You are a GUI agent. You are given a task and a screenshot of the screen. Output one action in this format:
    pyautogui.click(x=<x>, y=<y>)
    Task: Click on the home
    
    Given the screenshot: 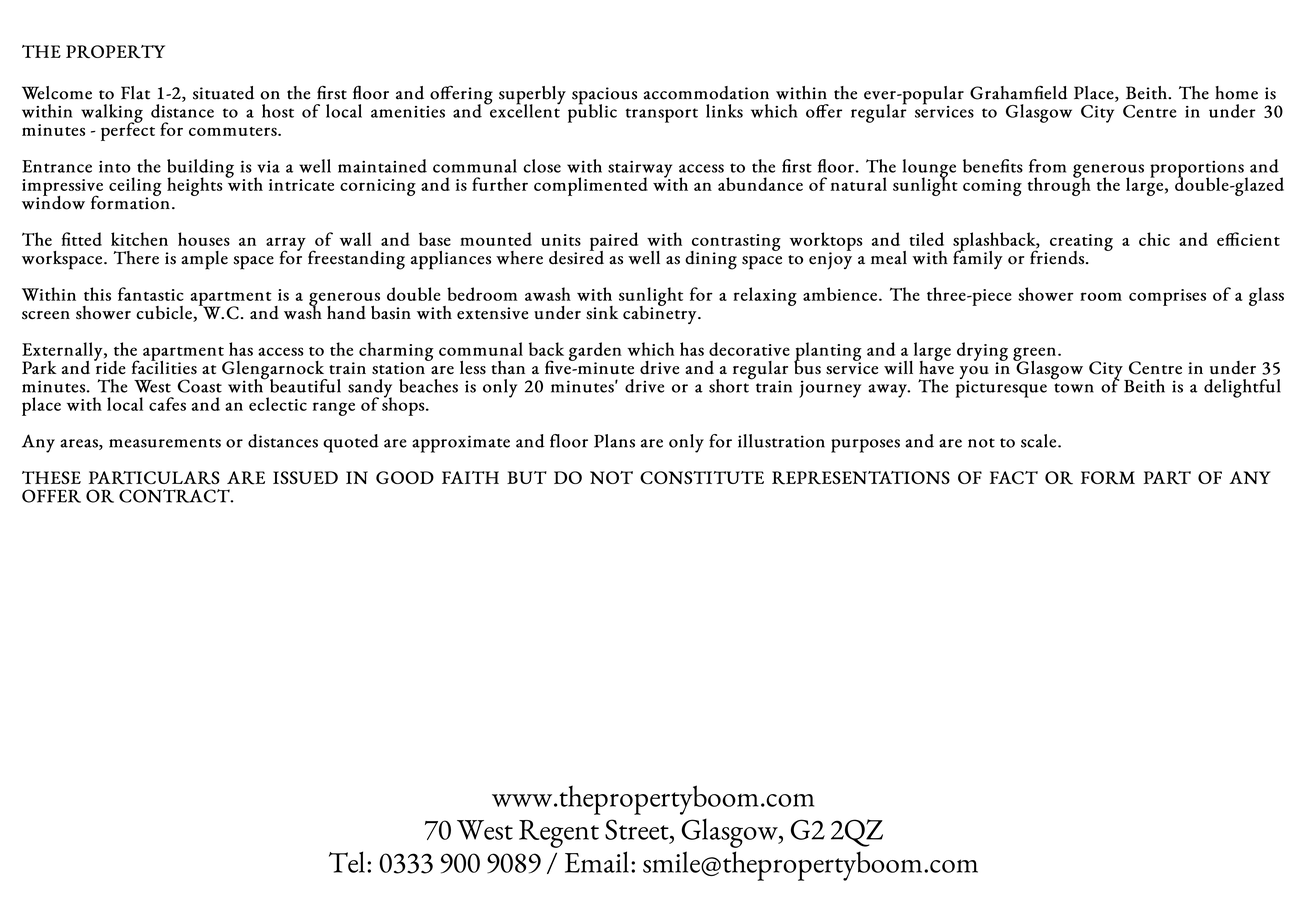 What is the action you would take?
    pyautogui.click(x=1236, y=93)
